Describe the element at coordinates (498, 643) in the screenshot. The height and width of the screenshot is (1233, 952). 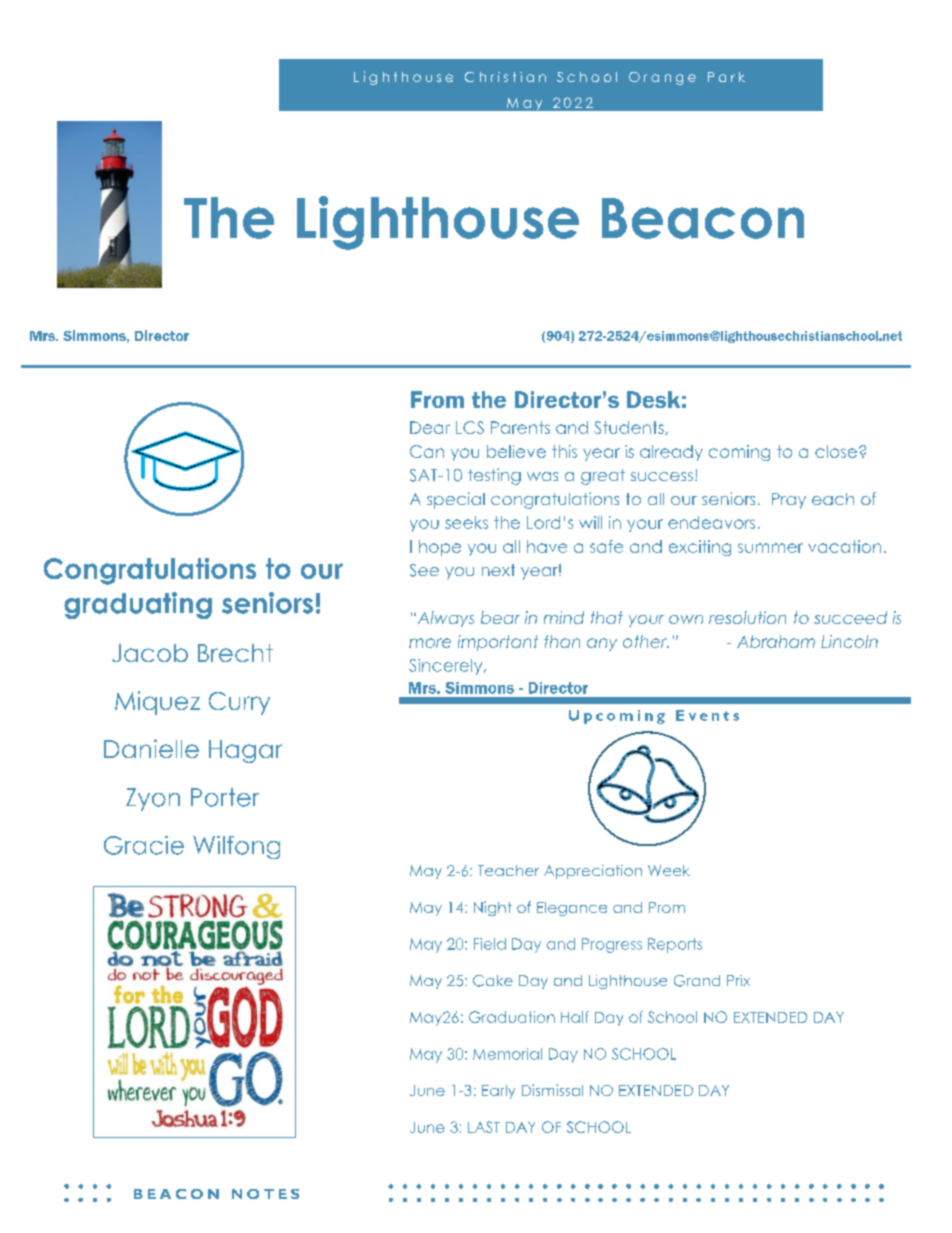
I see `important` at that location.
